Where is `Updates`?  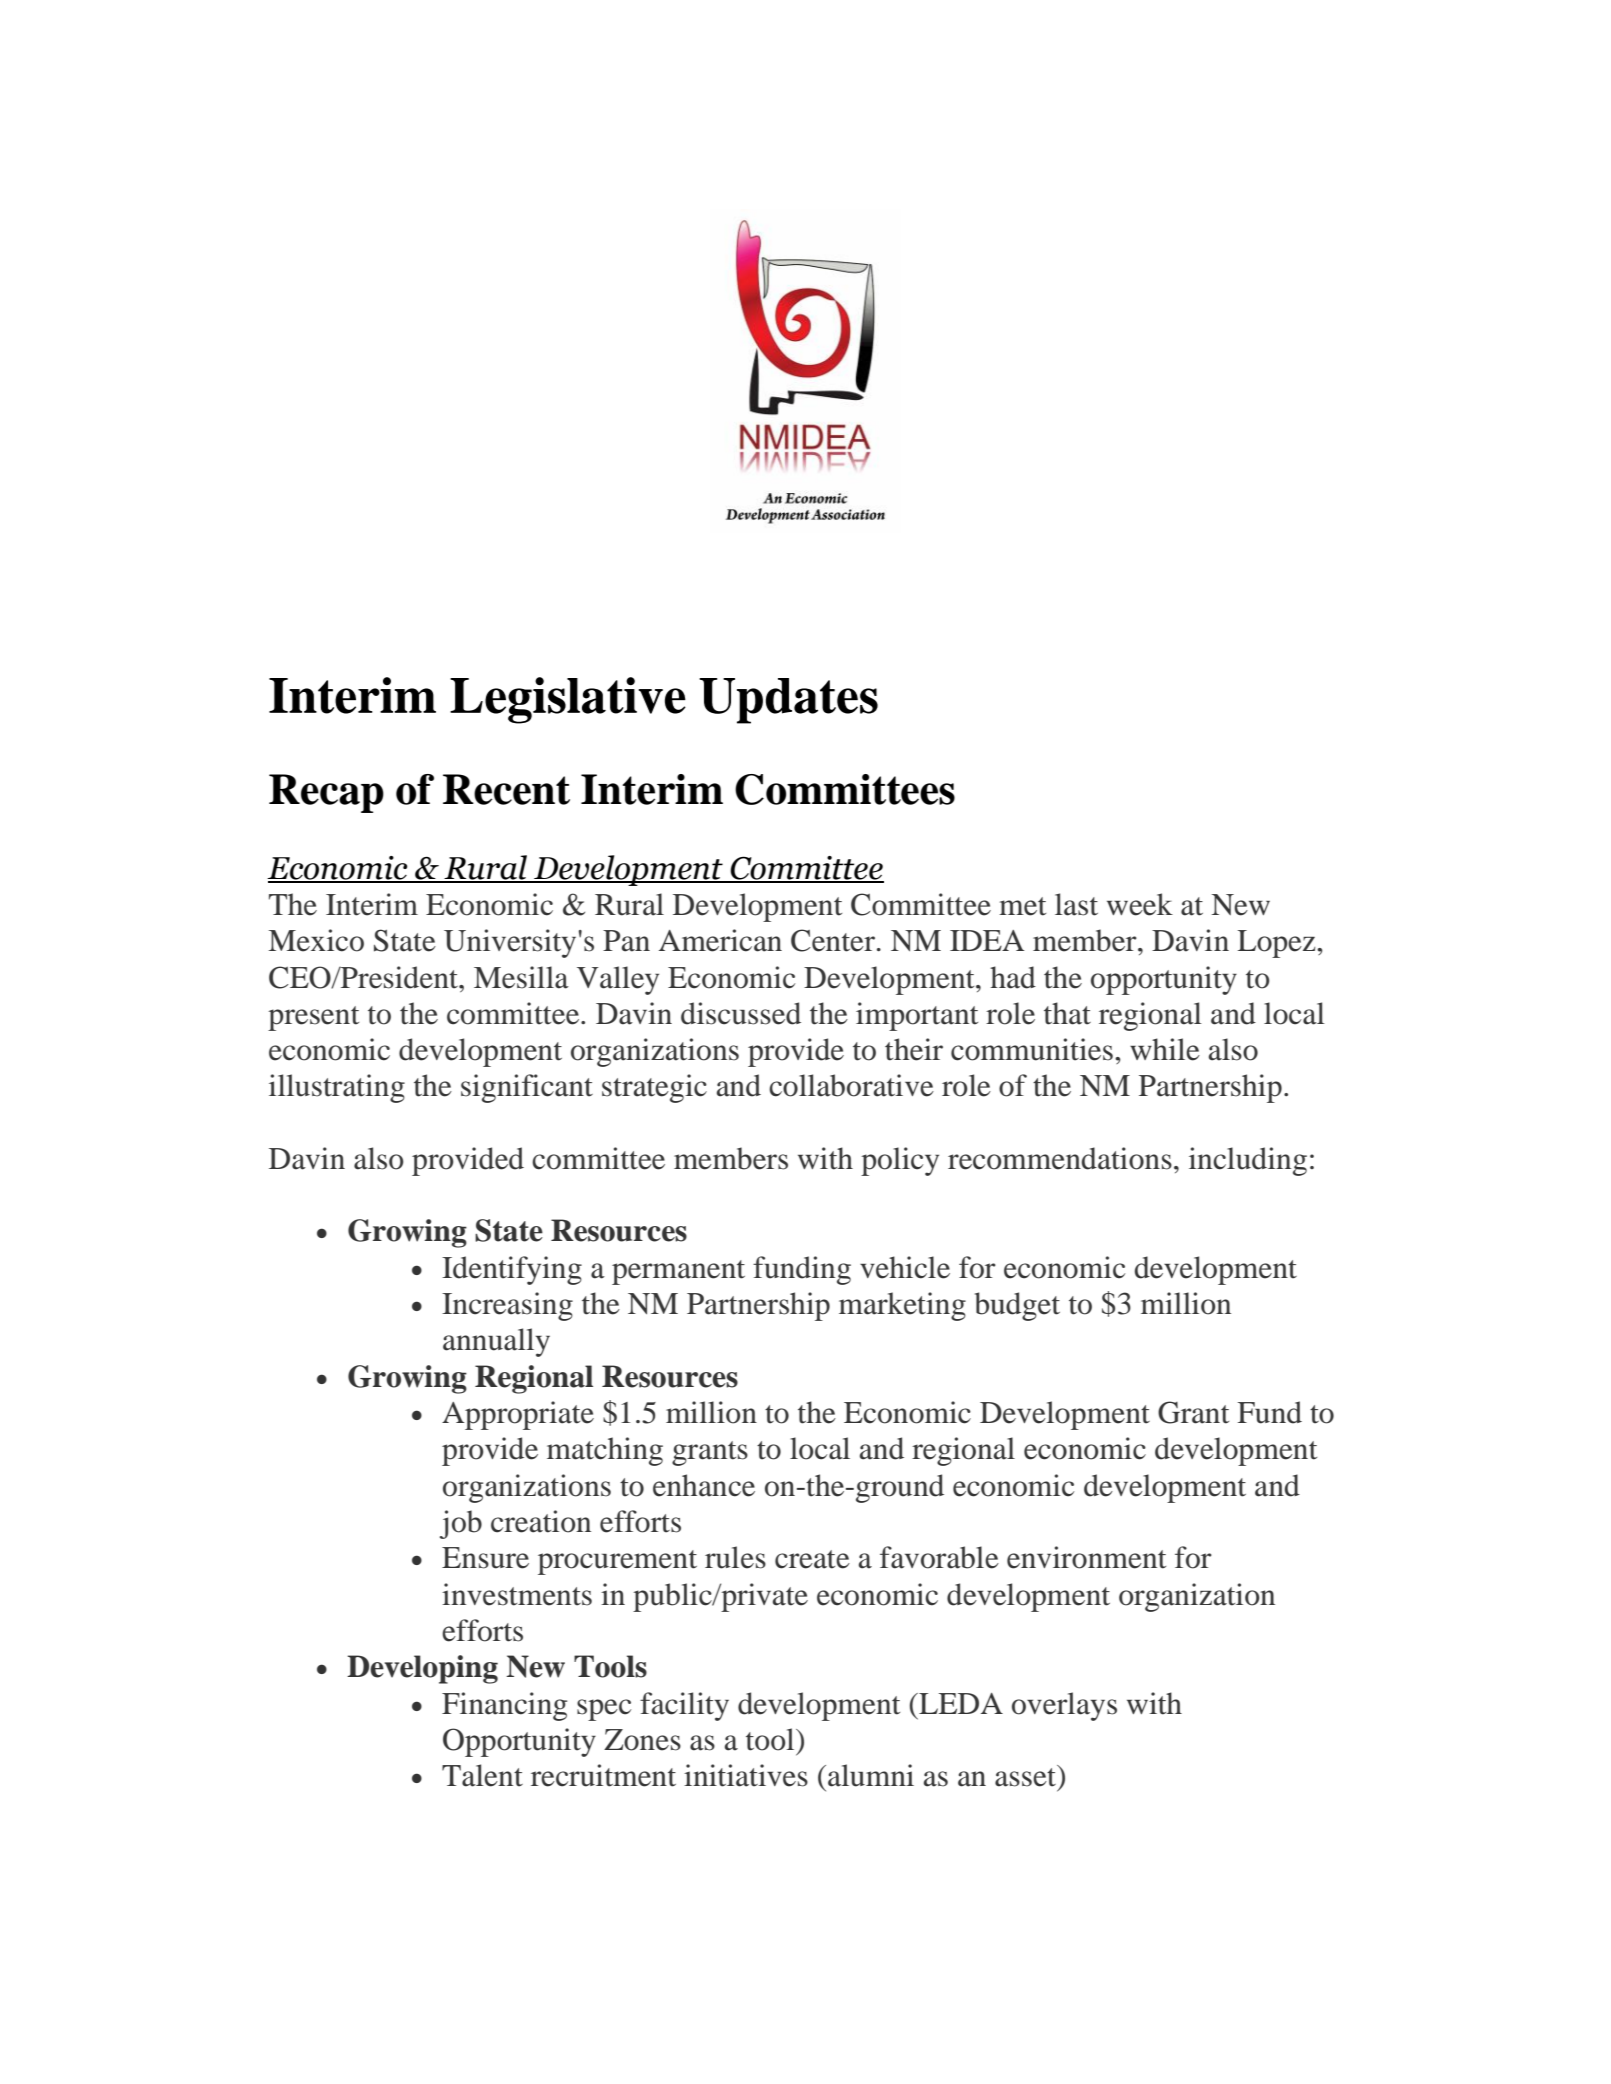 Updates is located at coordinates (788, 701).
